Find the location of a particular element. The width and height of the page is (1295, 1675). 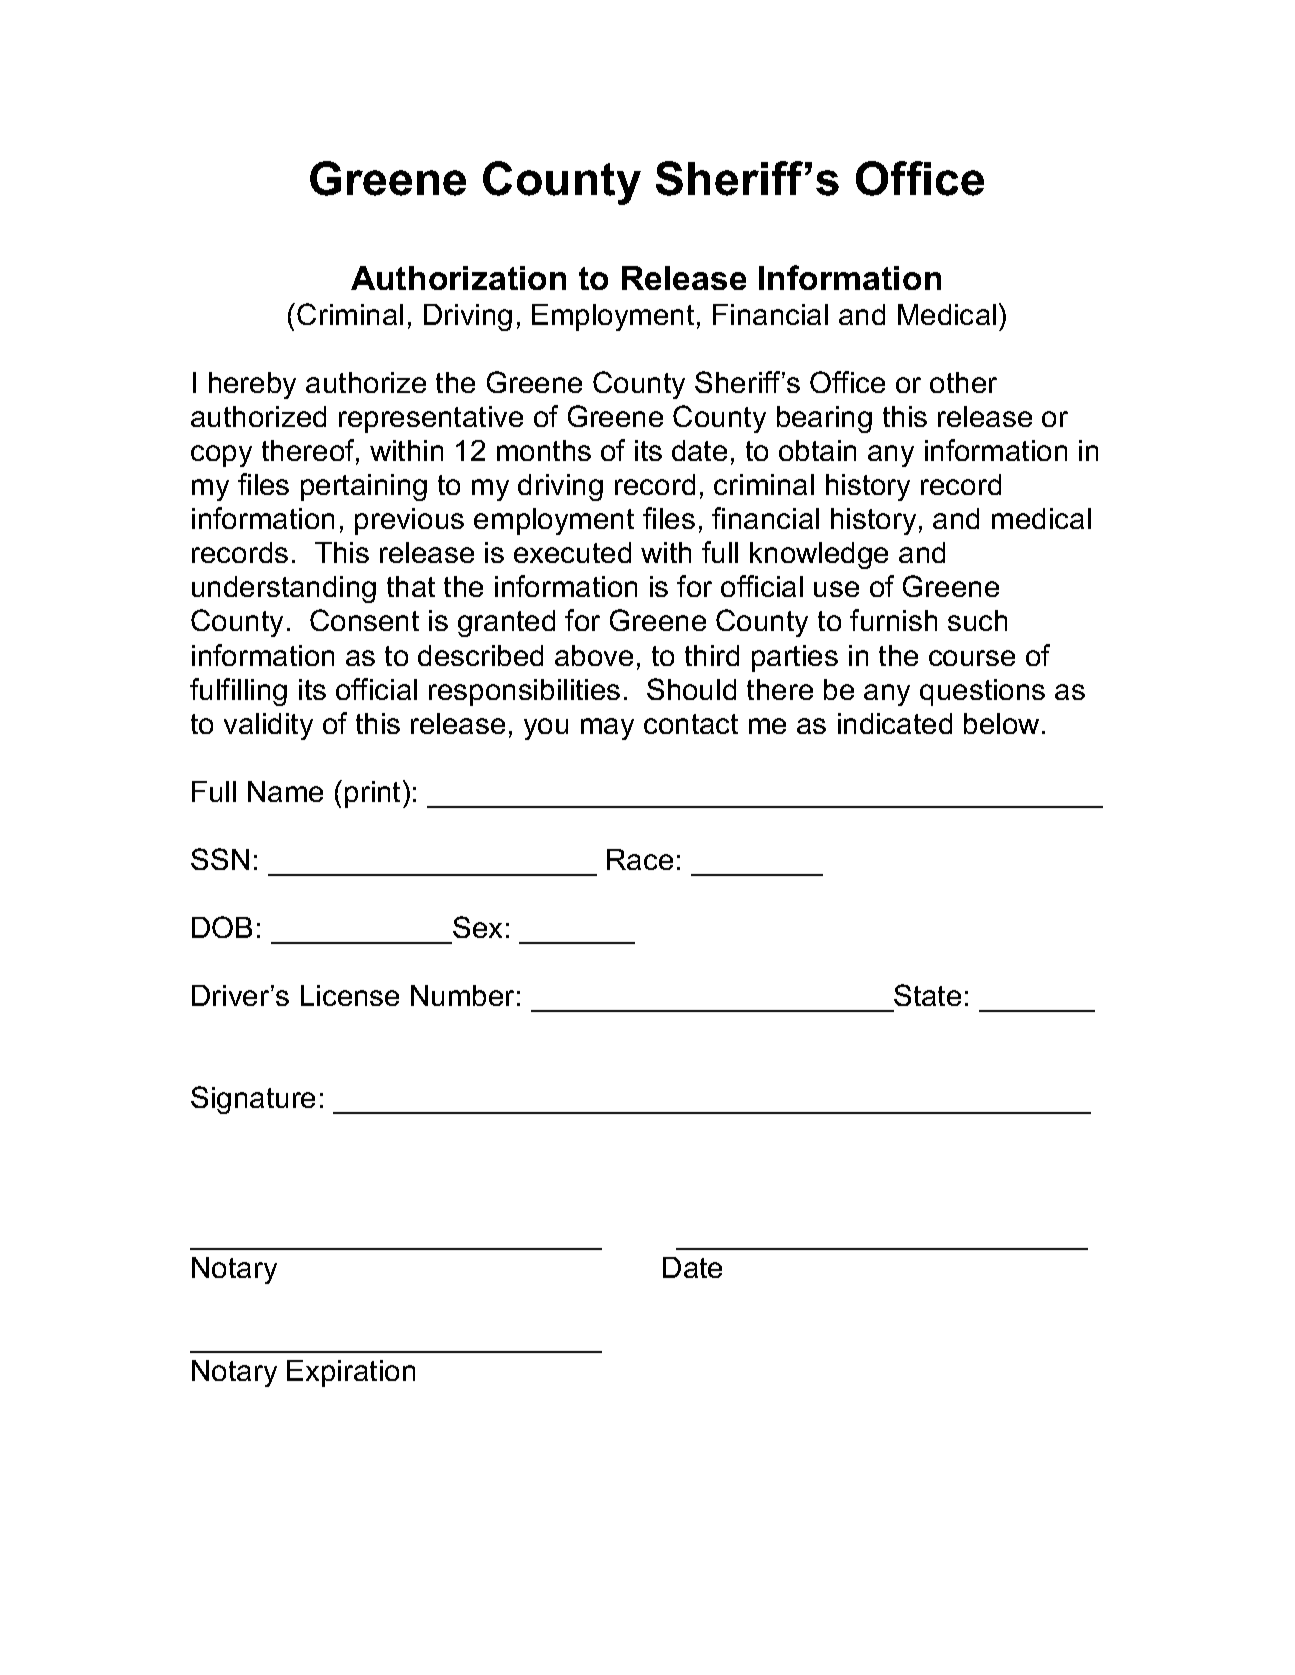

below is located at coordinates (1001, 723).
